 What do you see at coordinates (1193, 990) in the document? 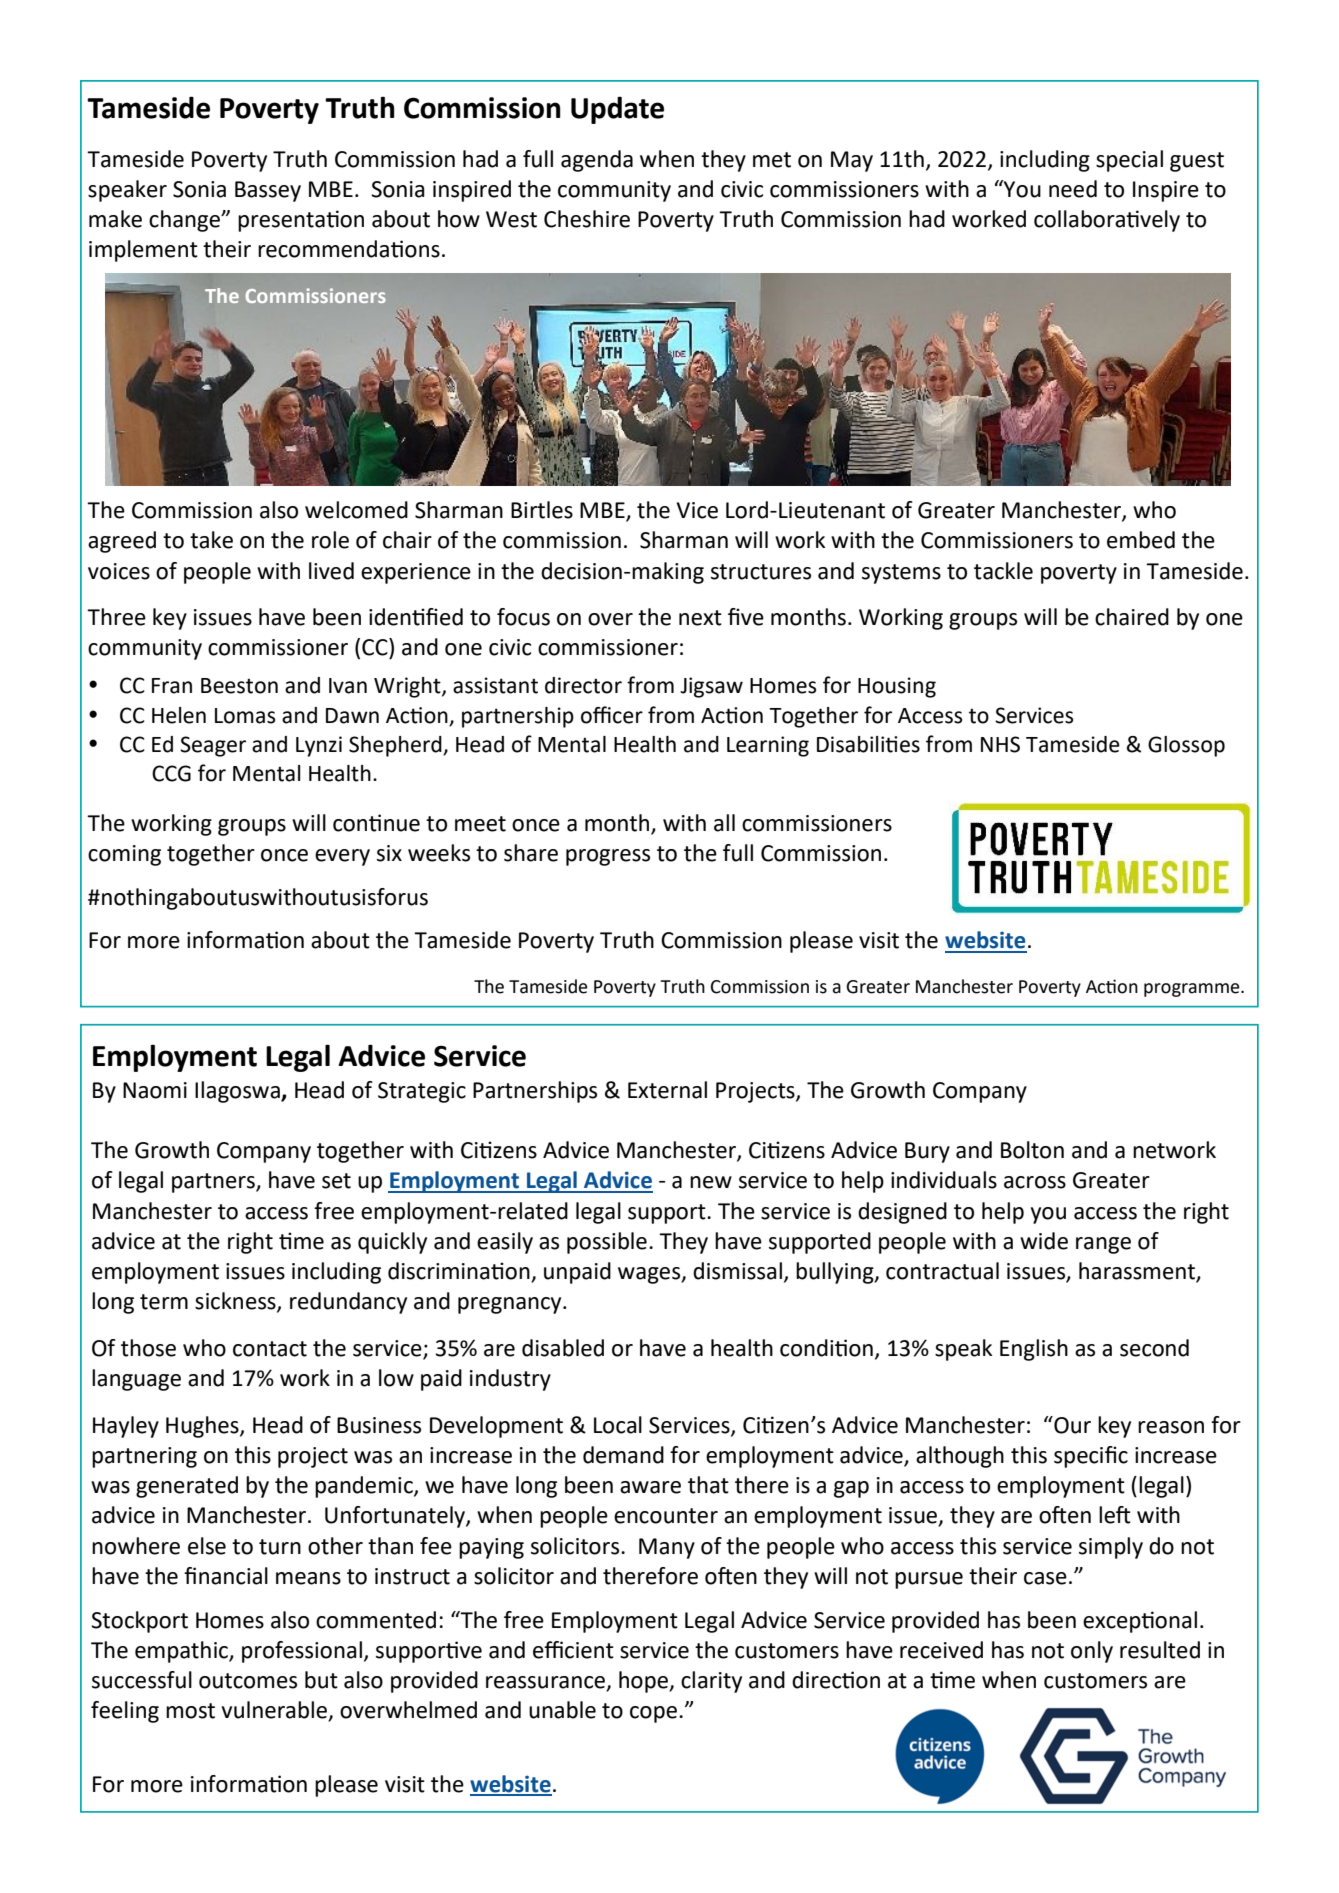
I see `programme` at bounding box center [1193, 990].
